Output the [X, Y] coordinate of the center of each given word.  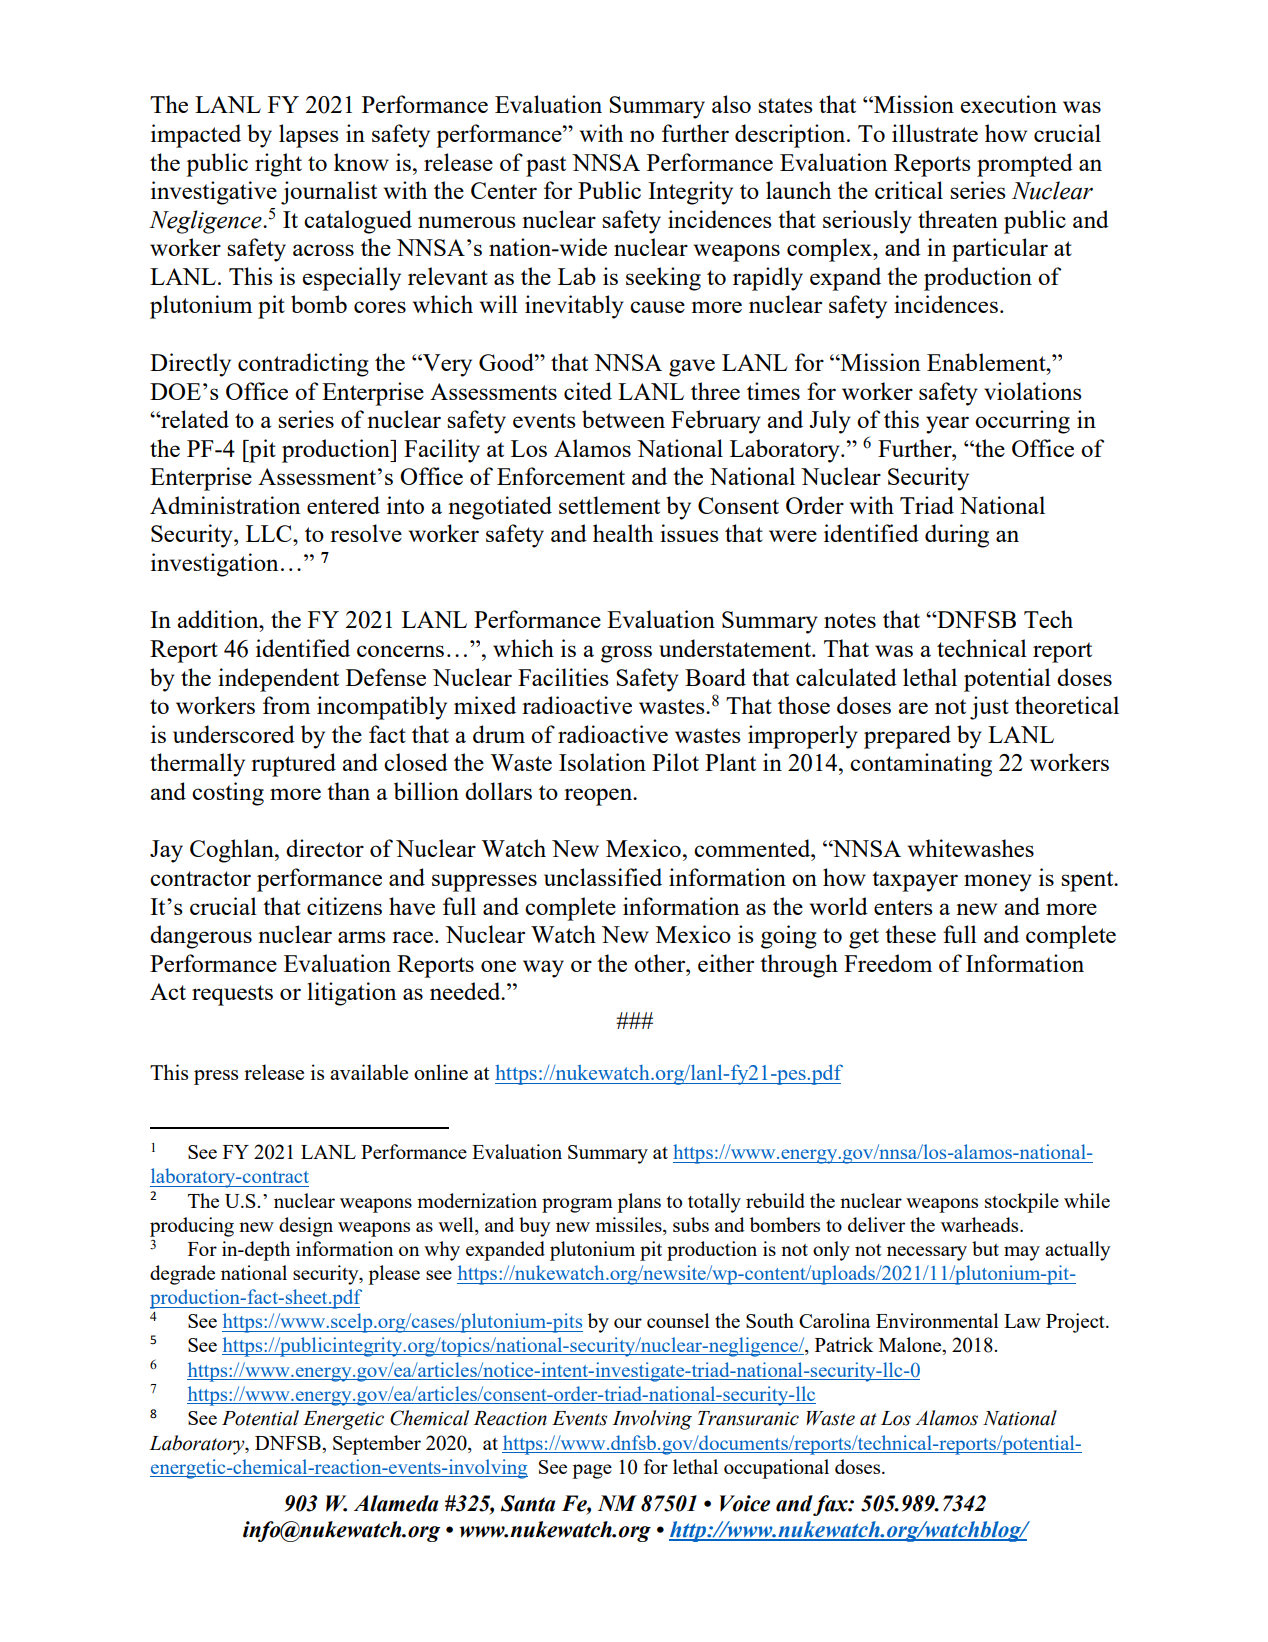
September [377, 1445]
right [278, 165]
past [546, 166]
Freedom [888, 963]
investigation [214, 565]
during [957, 536]
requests [232, 995]
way [543, 969]
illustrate [935, 133]
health [623, 533]
